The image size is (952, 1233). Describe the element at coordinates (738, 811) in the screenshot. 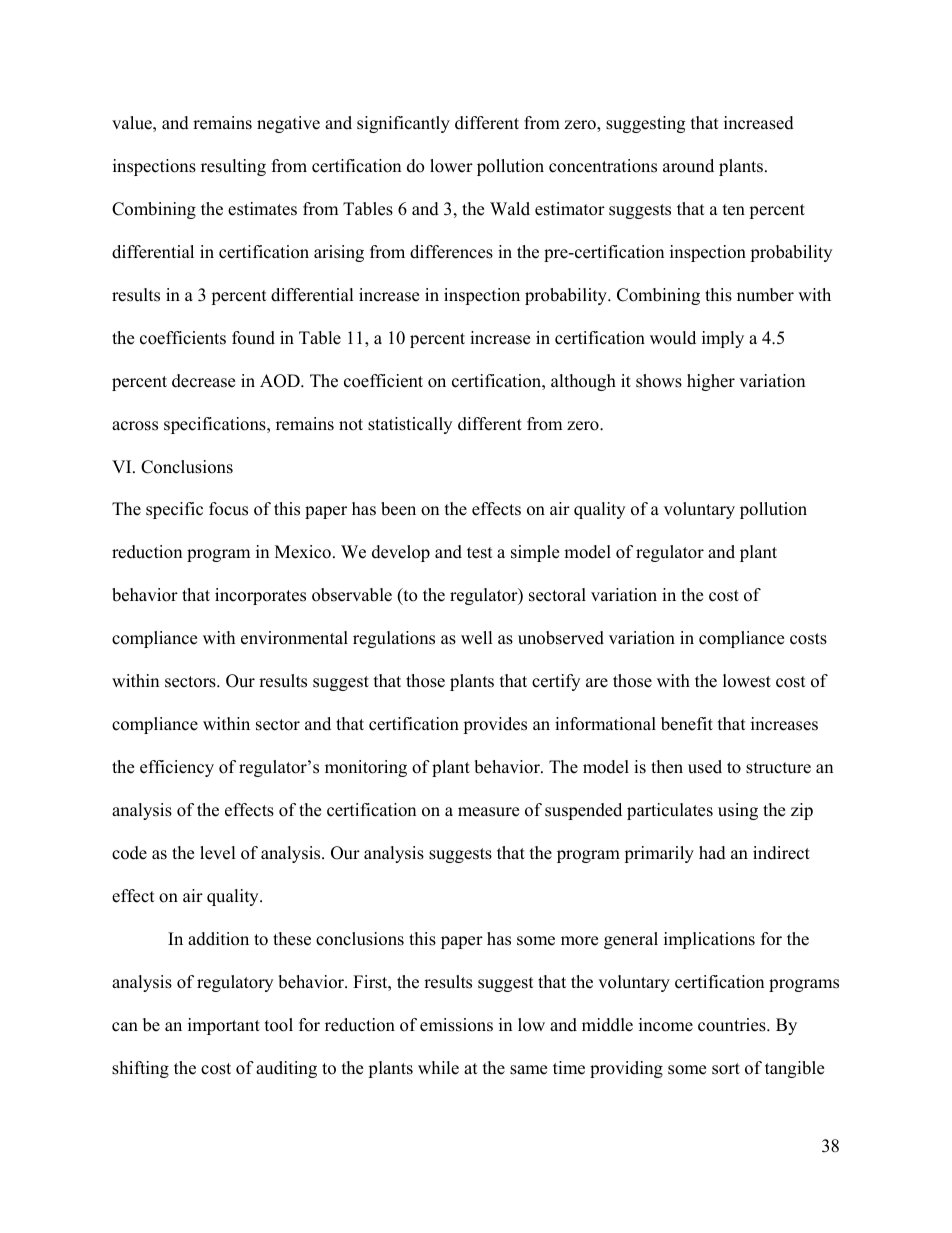

I see `using` at that location.
